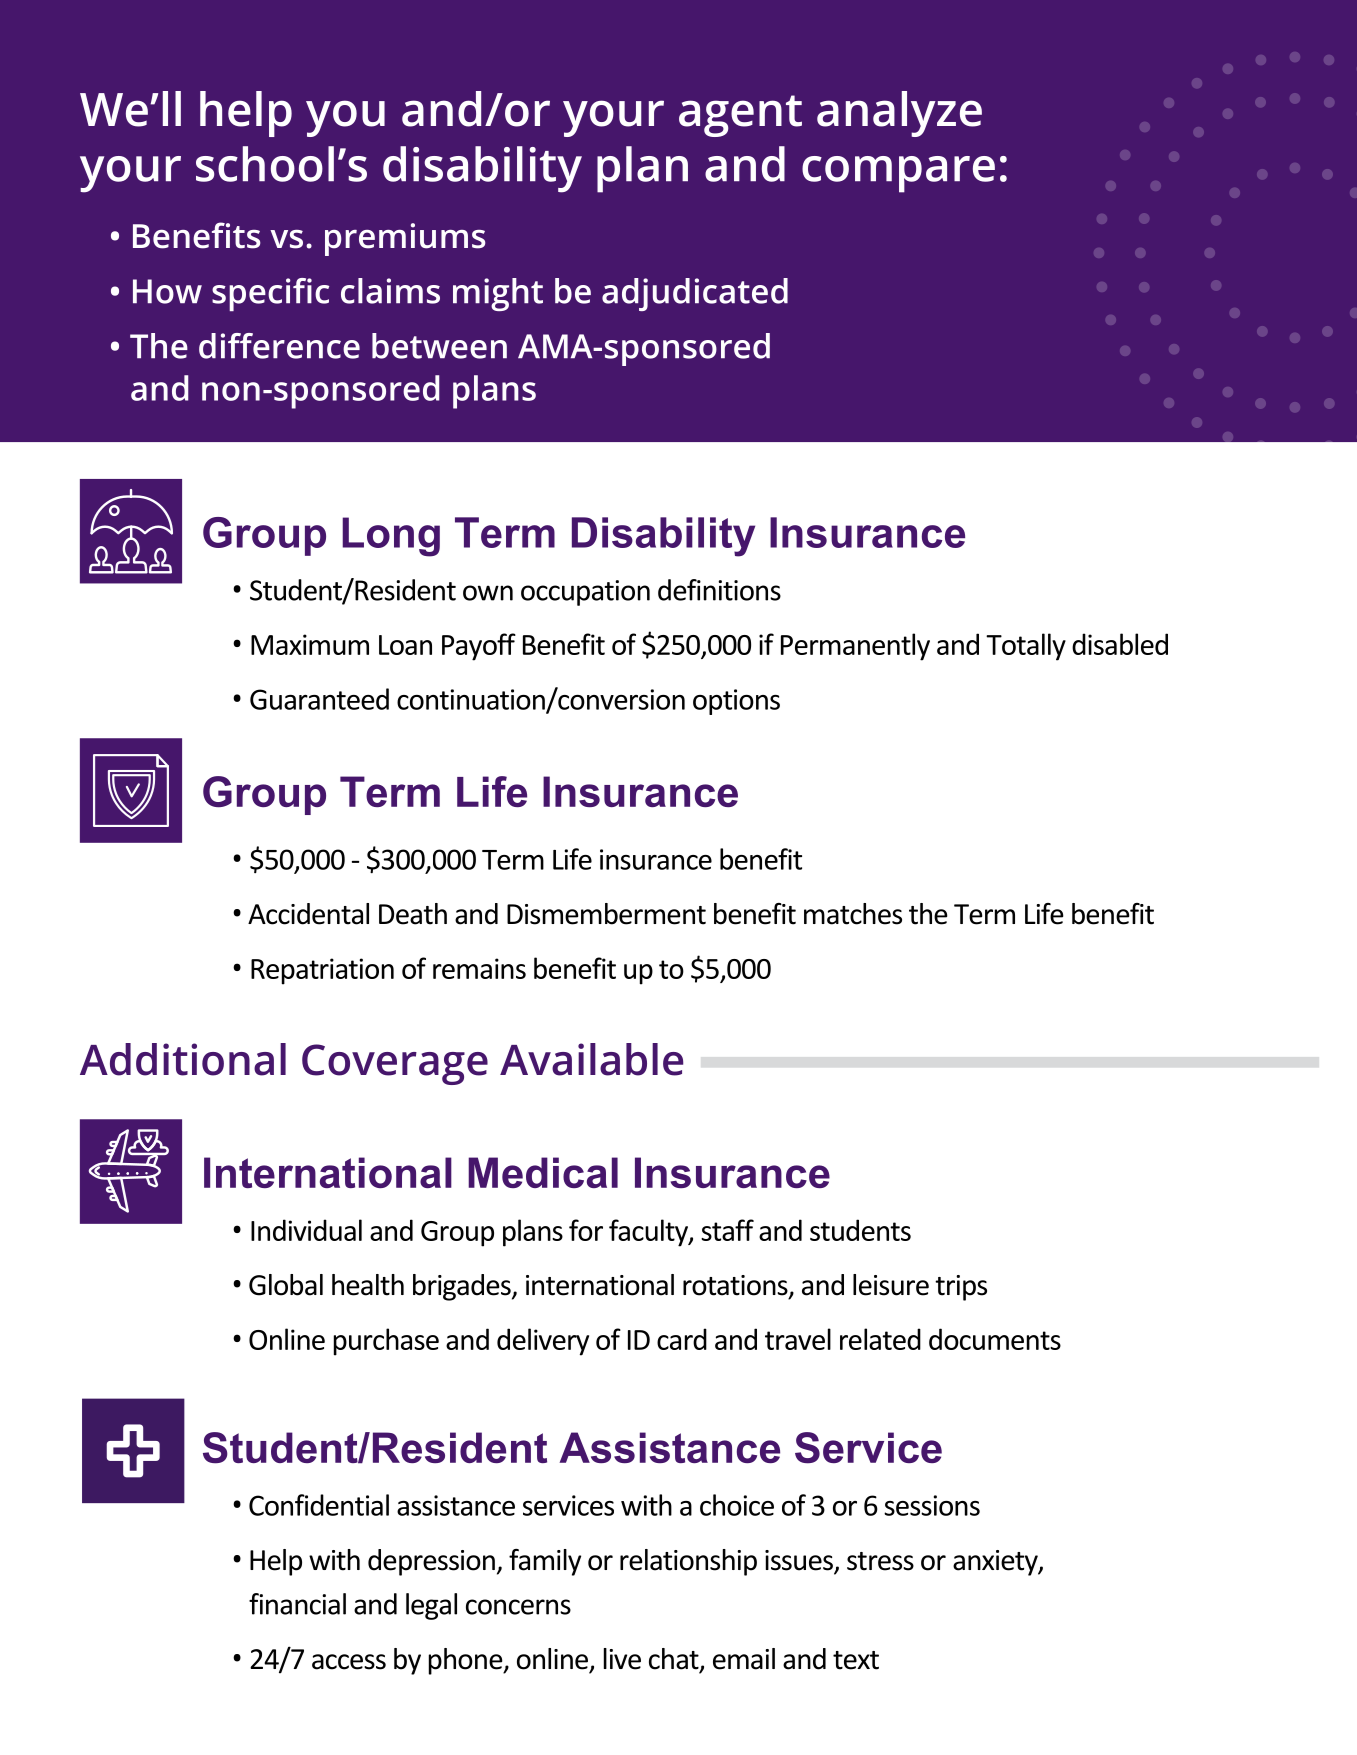 The width and height of the screenshot is (1357, 1755). What do you see at coordinates (405, 239) in the screenshot?
I see `premiums` at bounding box center [405, 239].
